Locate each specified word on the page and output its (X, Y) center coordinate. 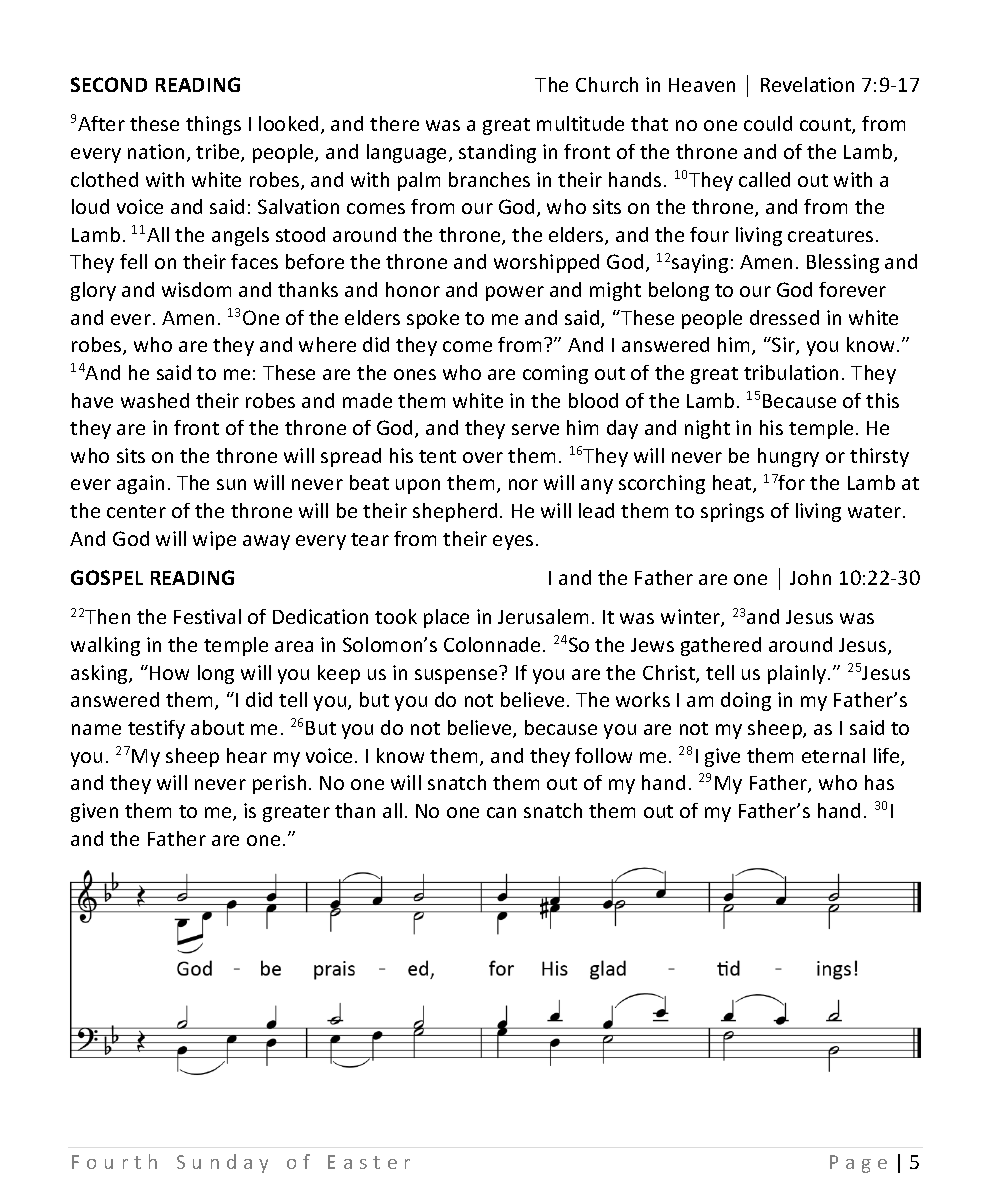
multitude (580, 123)
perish (279, 784)
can (501, 812)
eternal (833, 755)
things (213, 125)
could (768, 123)
